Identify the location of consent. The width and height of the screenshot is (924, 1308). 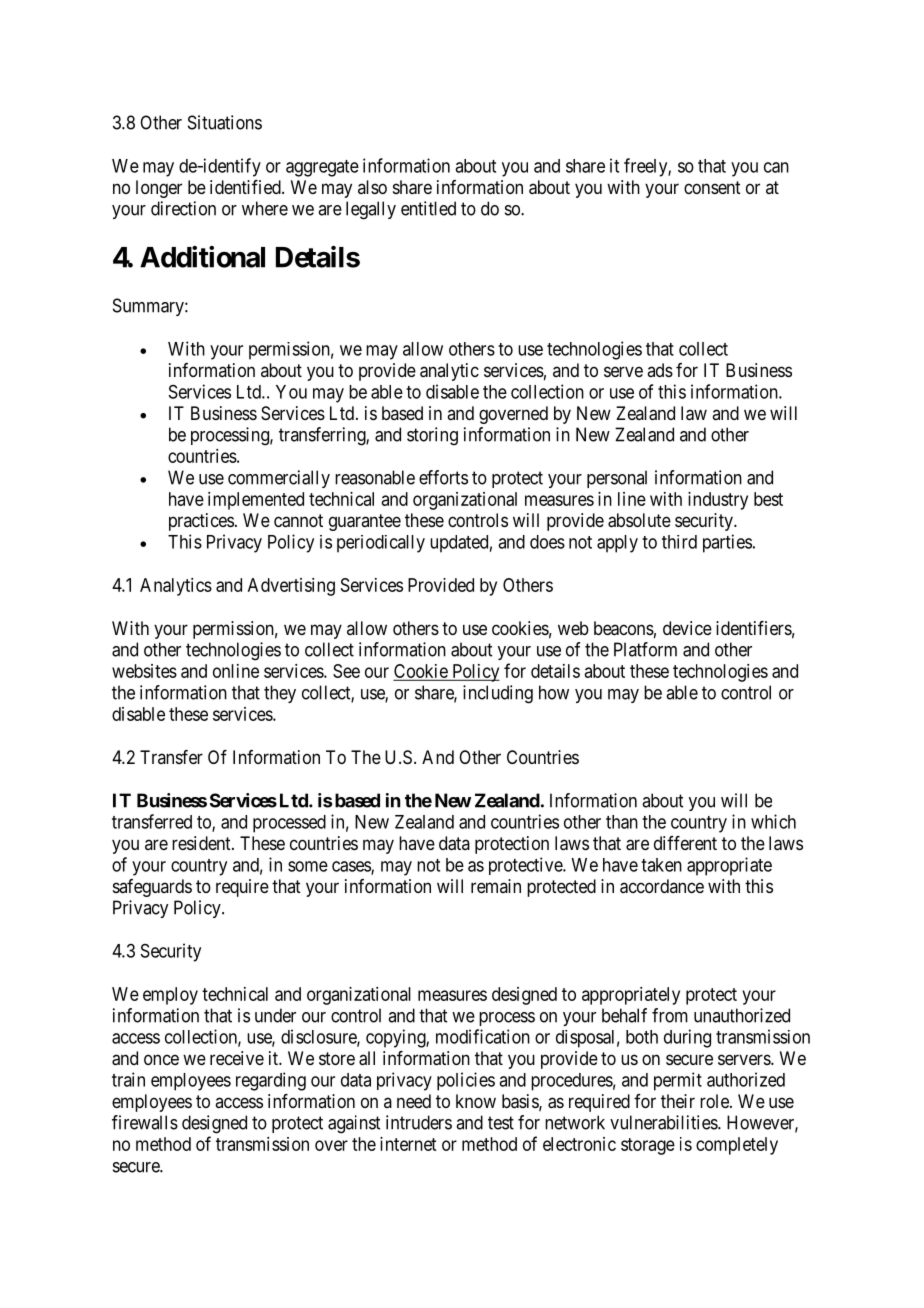
(712, 187).
